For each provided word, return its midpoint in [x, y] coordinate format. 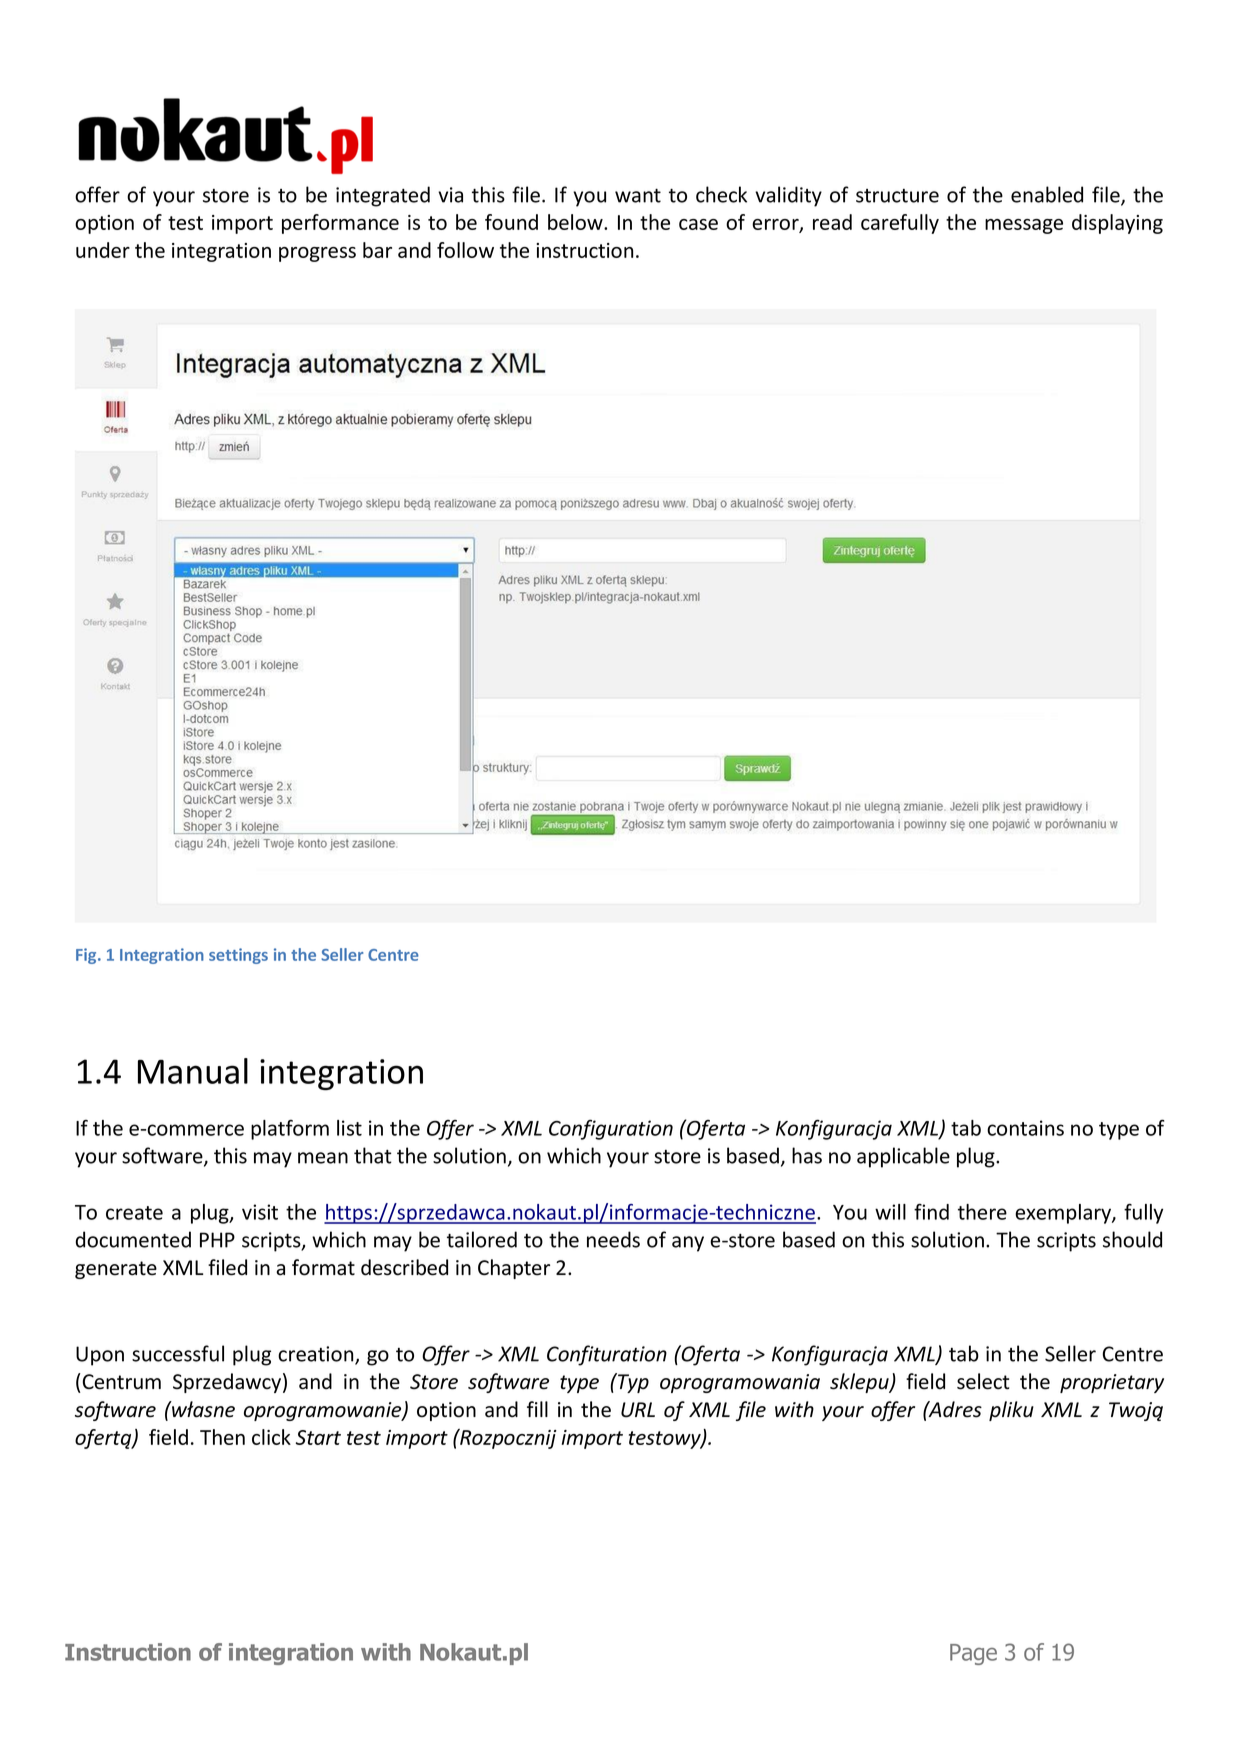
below [576, 222]
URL [638, 1410]
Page [973, 1654]
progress [317, 254]
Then [222, 1437]
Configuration [611, 1130]
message [1024, 226]
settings [238, 956]
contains [1025, 1128]
